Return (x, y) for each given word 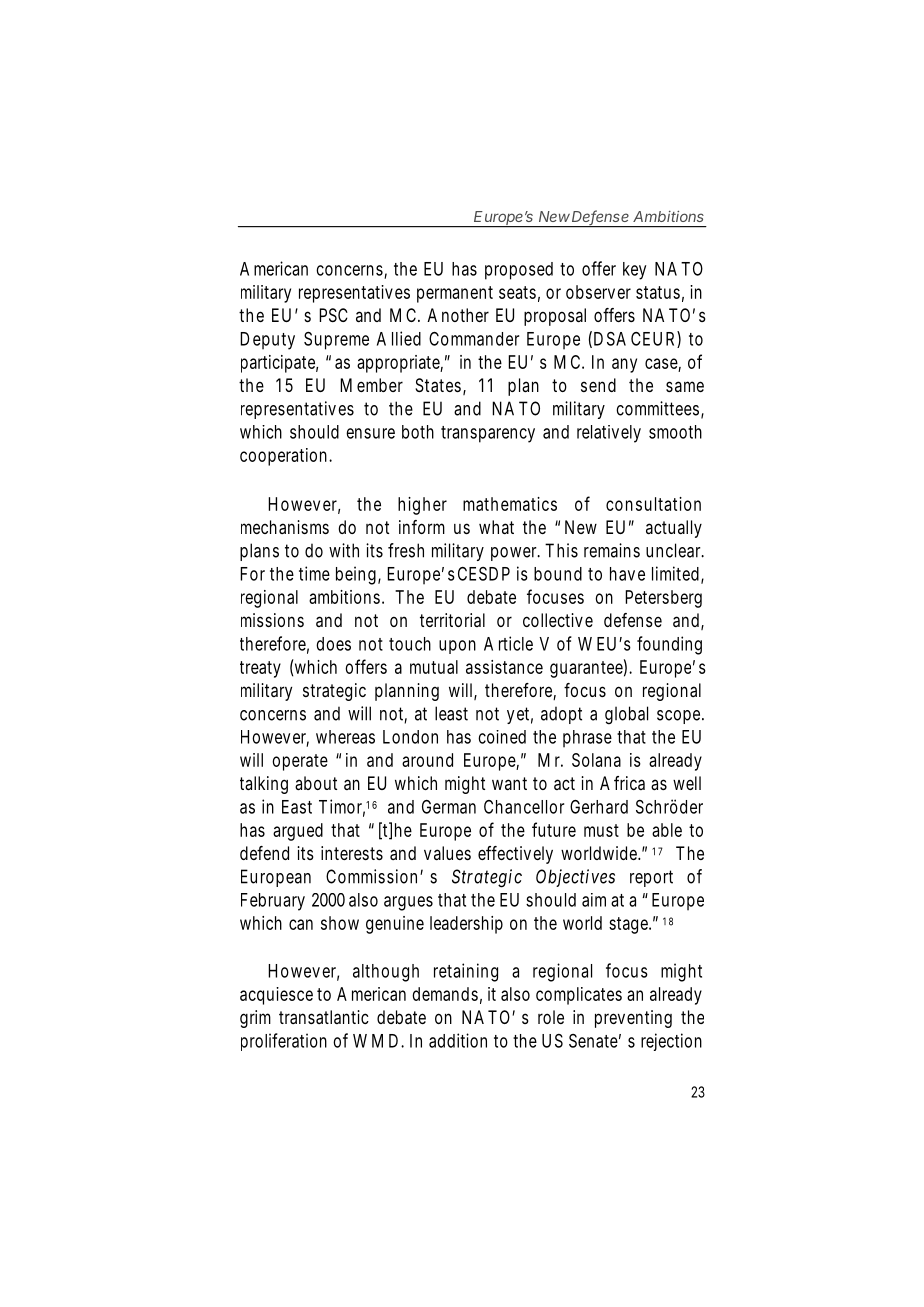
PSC (333, 315)
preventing (633, 1019)
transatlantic (324, 1017)
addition (458, 1040)
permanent (455, 294)
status (658, 292)
